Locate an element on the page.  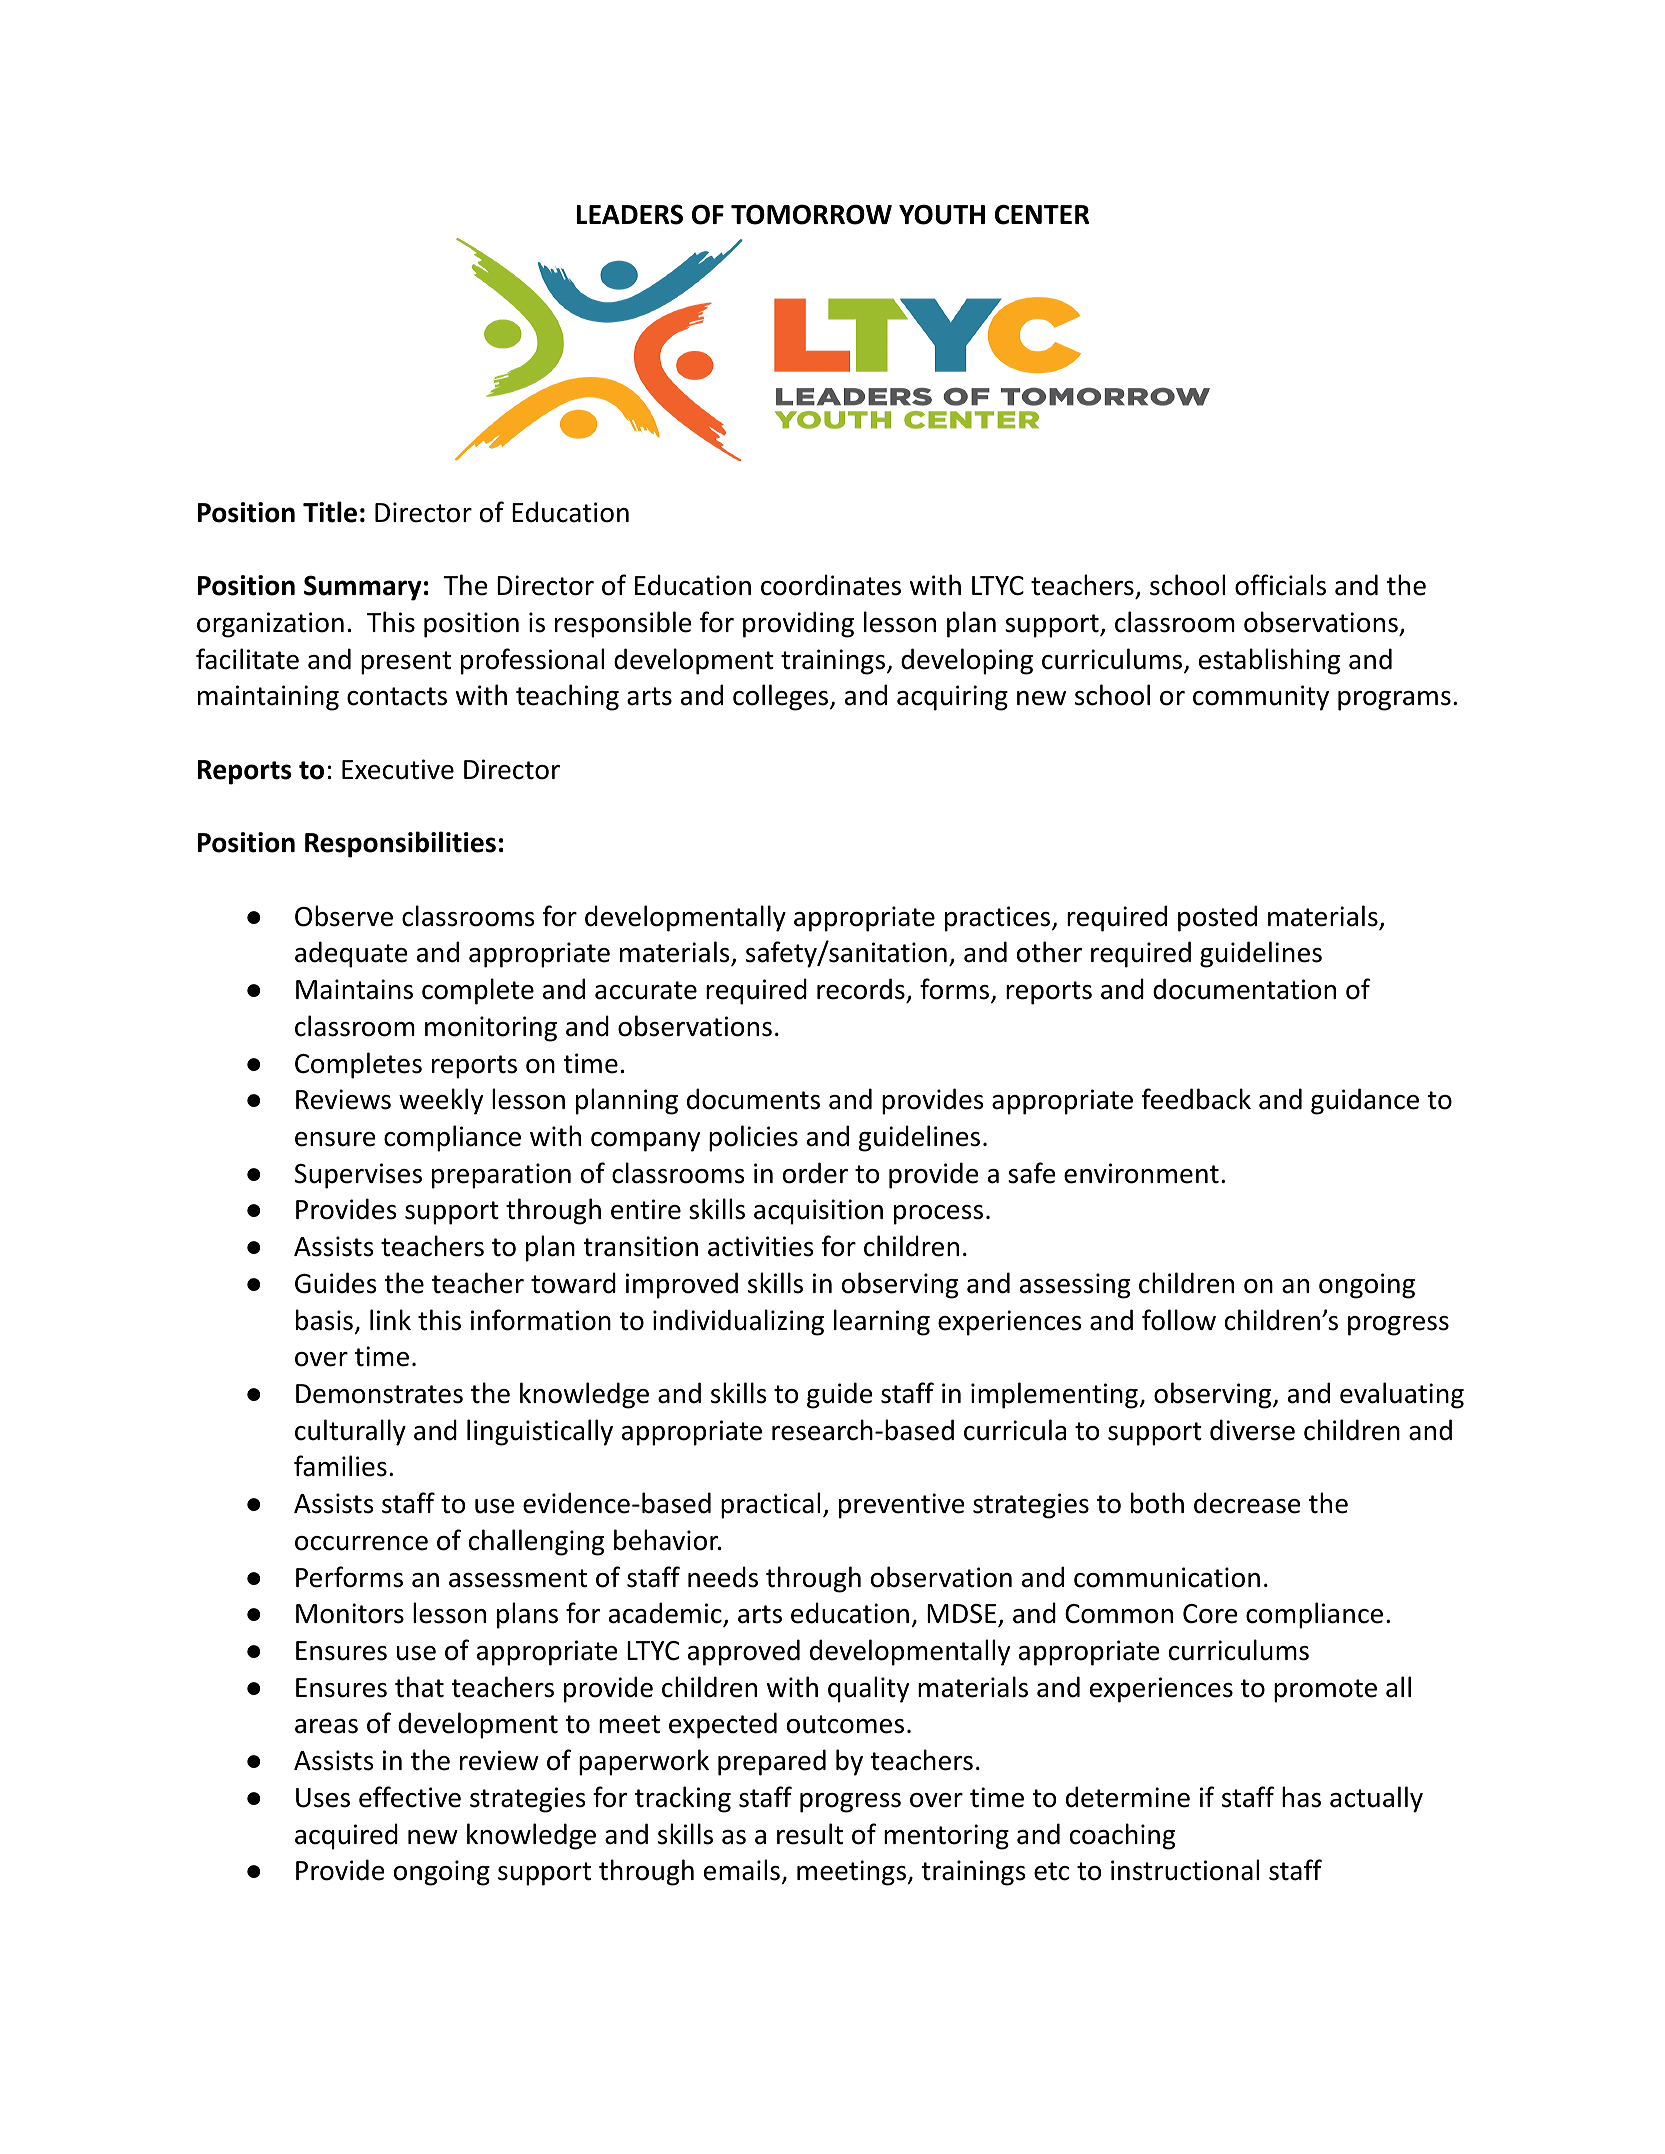
LEADERS is located at coordinates (630, 214).
